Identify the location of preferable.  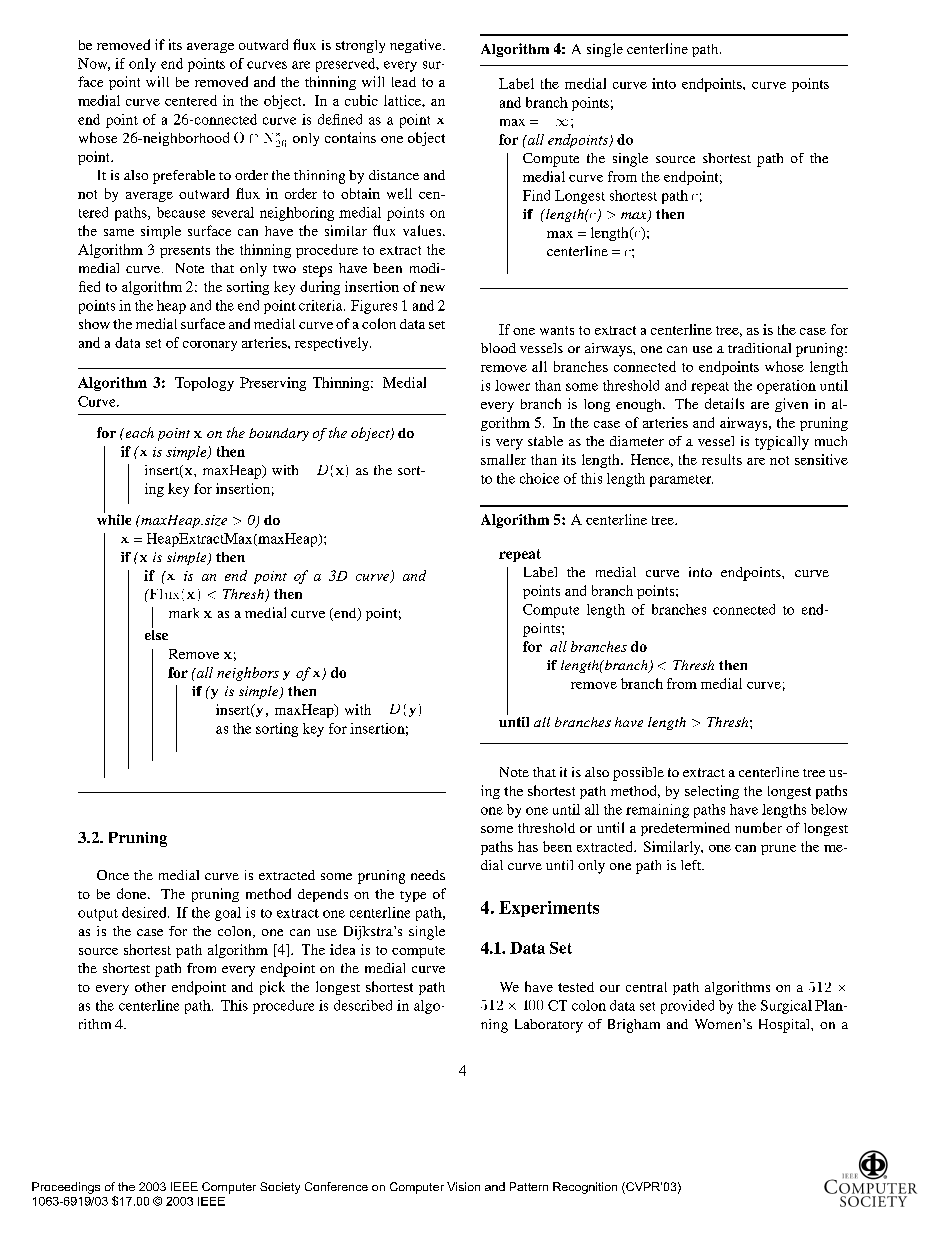
(184, 177).
